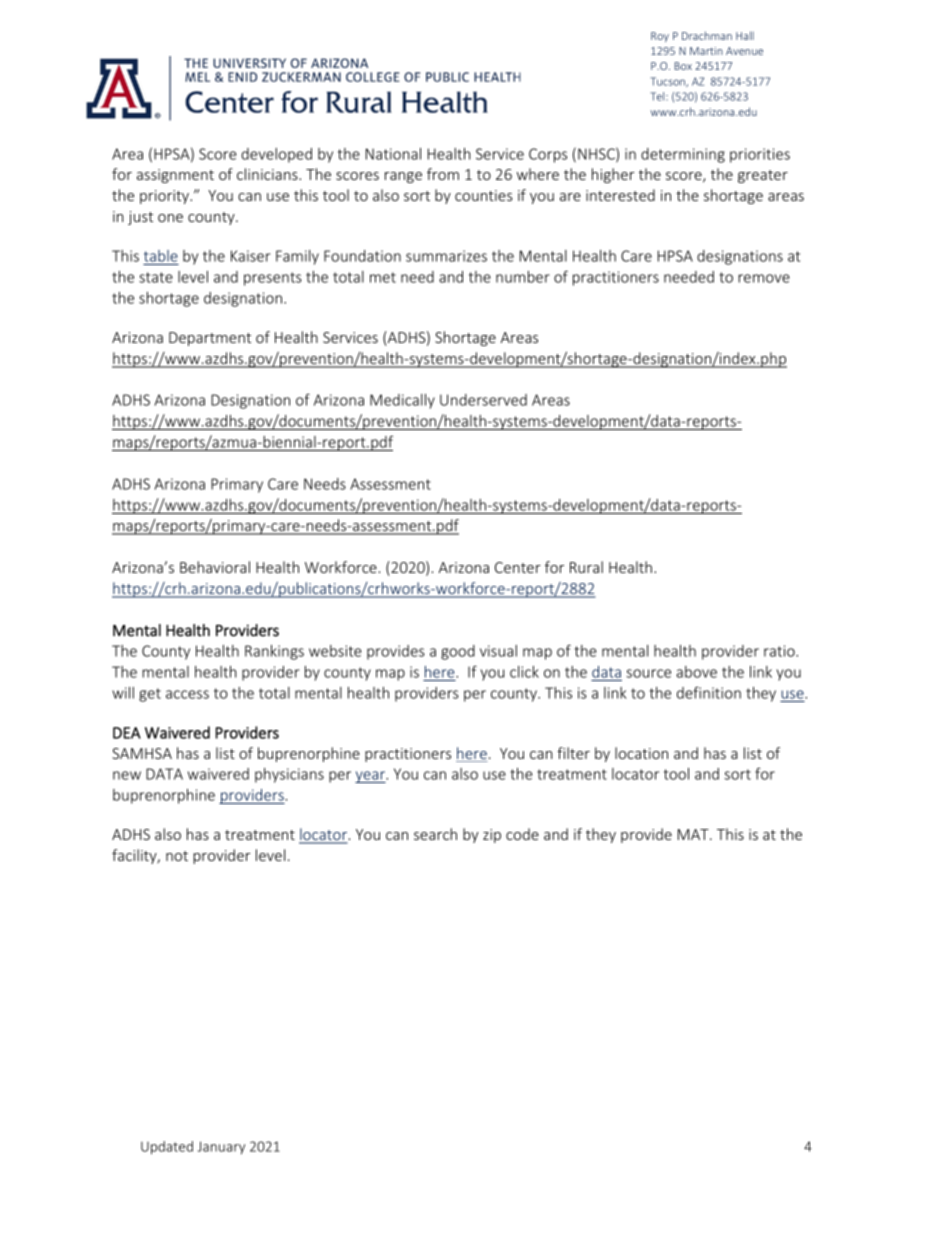 This screenshot has height=1233, width=952. I want to click on developed, so click(276, 155).
